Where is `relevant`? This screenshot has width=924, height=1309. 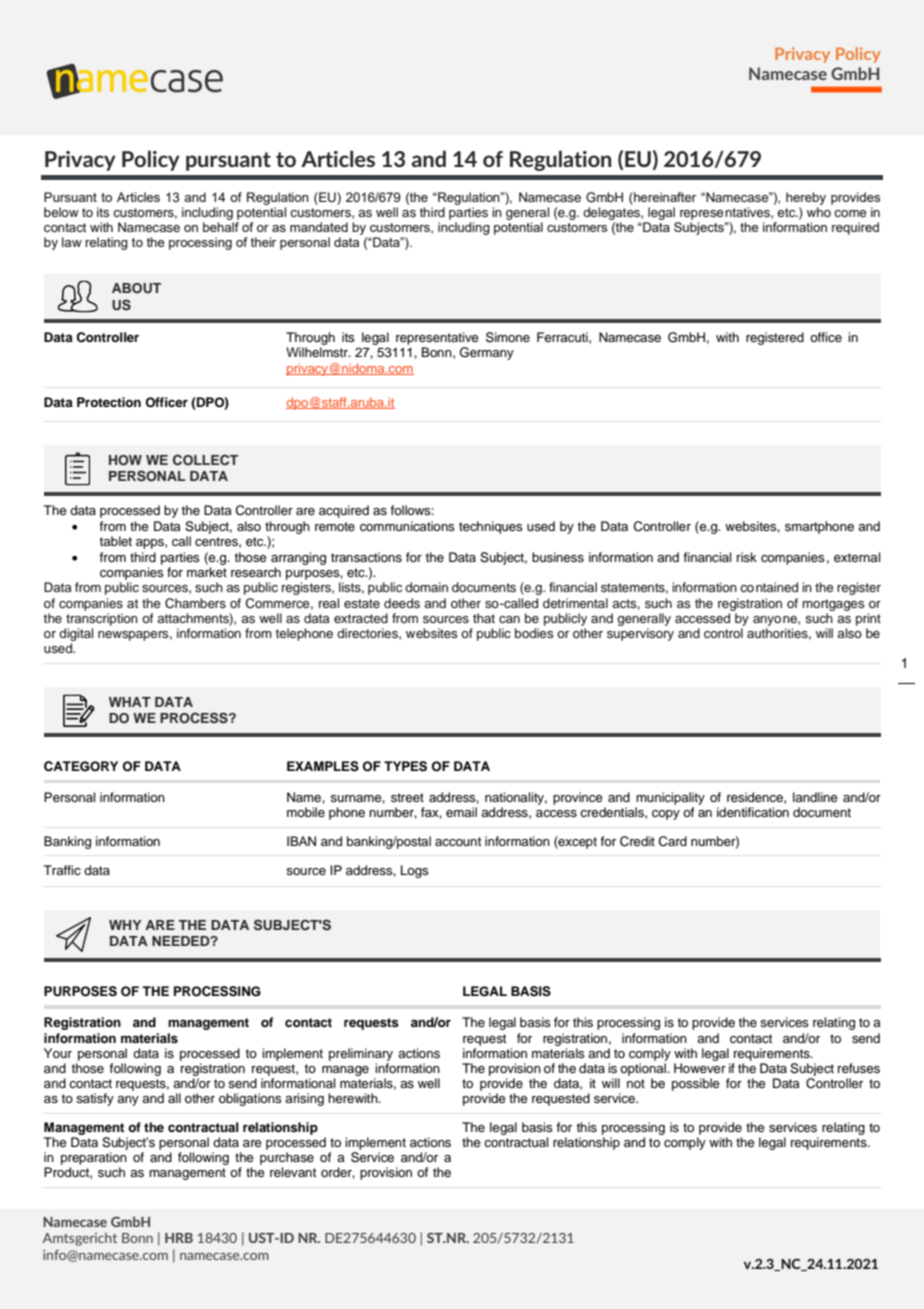
relevant is located at coordinates (293, 1172).
